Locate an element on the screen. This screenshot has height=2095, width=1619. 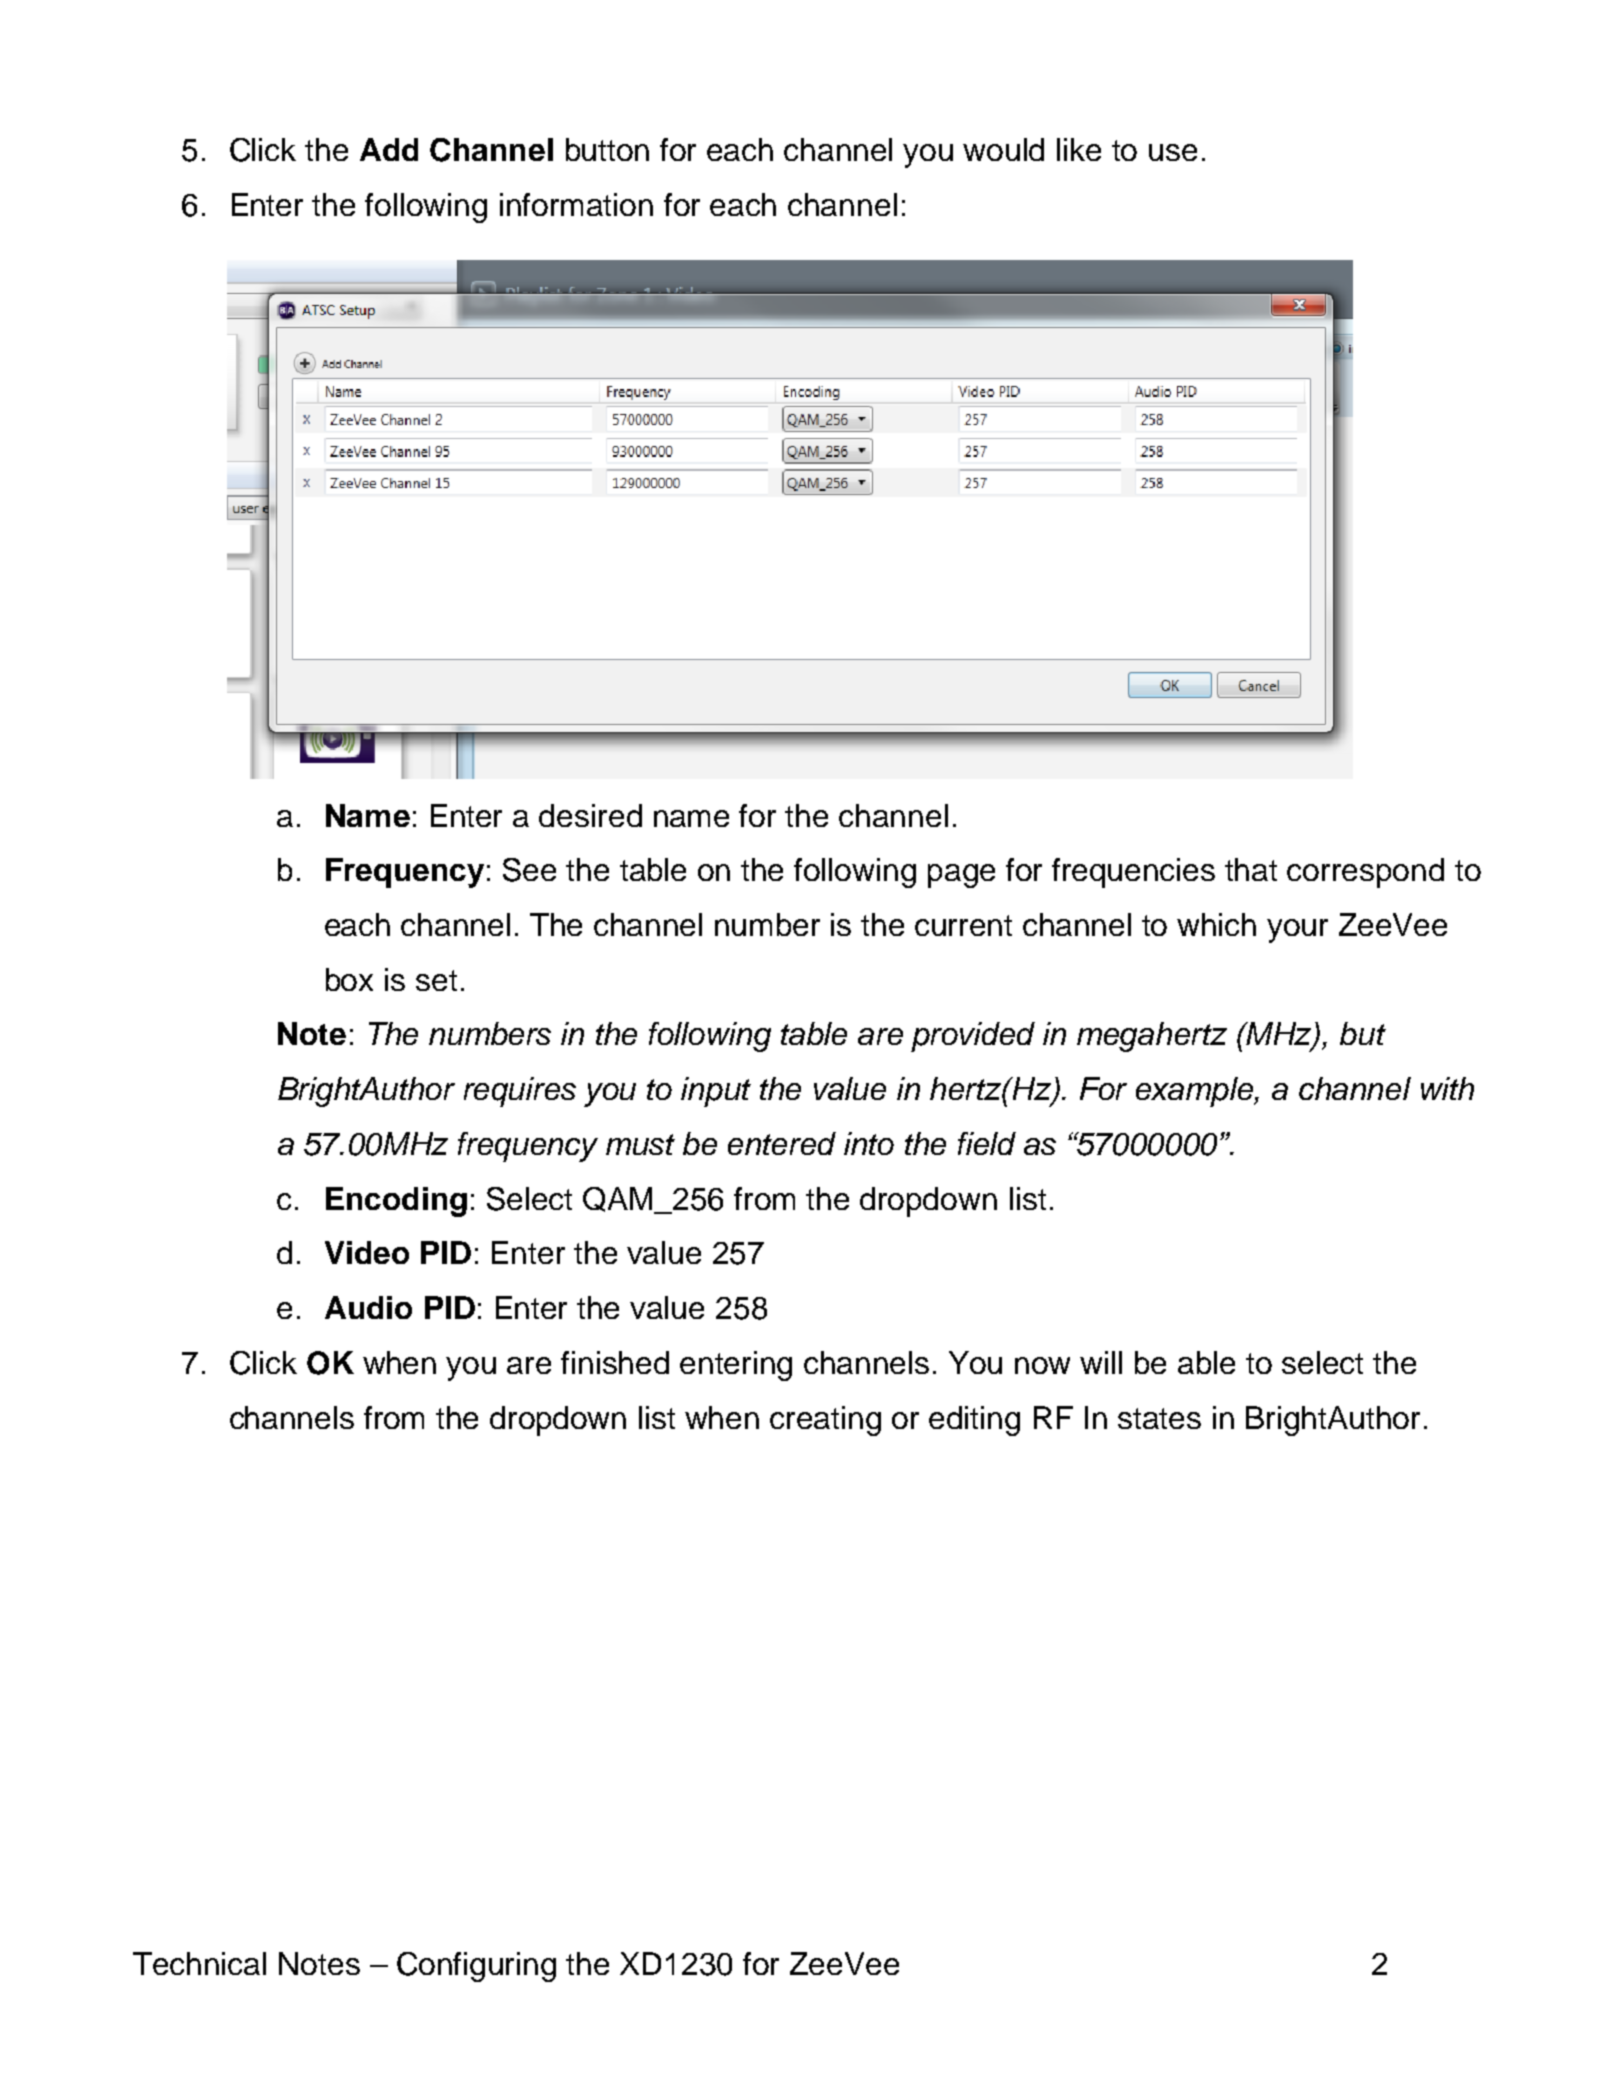
use is located at coordinates (1173, 152).
